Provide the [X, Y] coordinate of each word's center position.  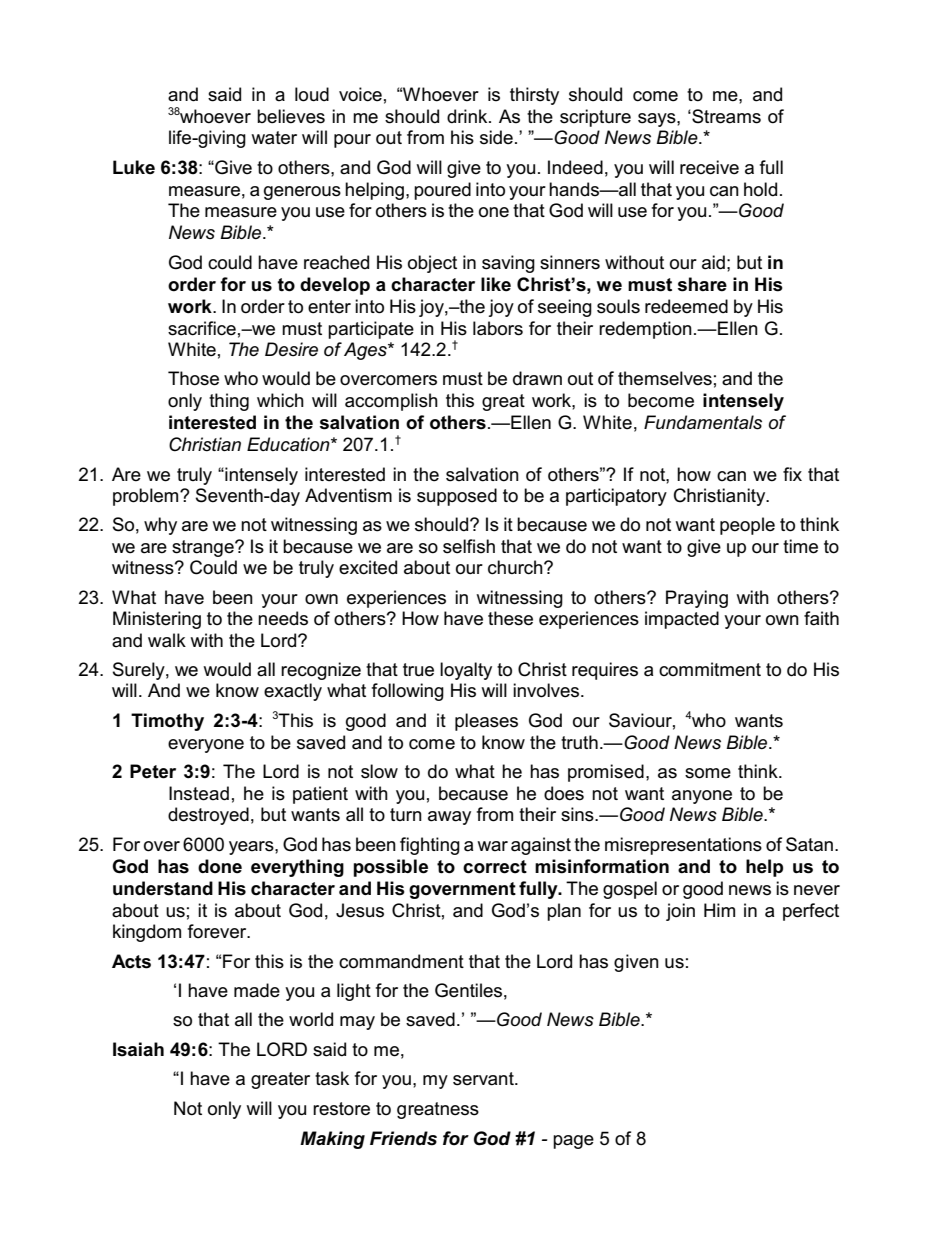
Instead [199, 793]
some [708, 773]
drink [468, 116]
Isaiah [138, 1049]
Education [289, 444]
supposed [457, 497]
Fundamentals [703, 422]
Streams [725, 116]
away [449, 818]
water [274, 138]
